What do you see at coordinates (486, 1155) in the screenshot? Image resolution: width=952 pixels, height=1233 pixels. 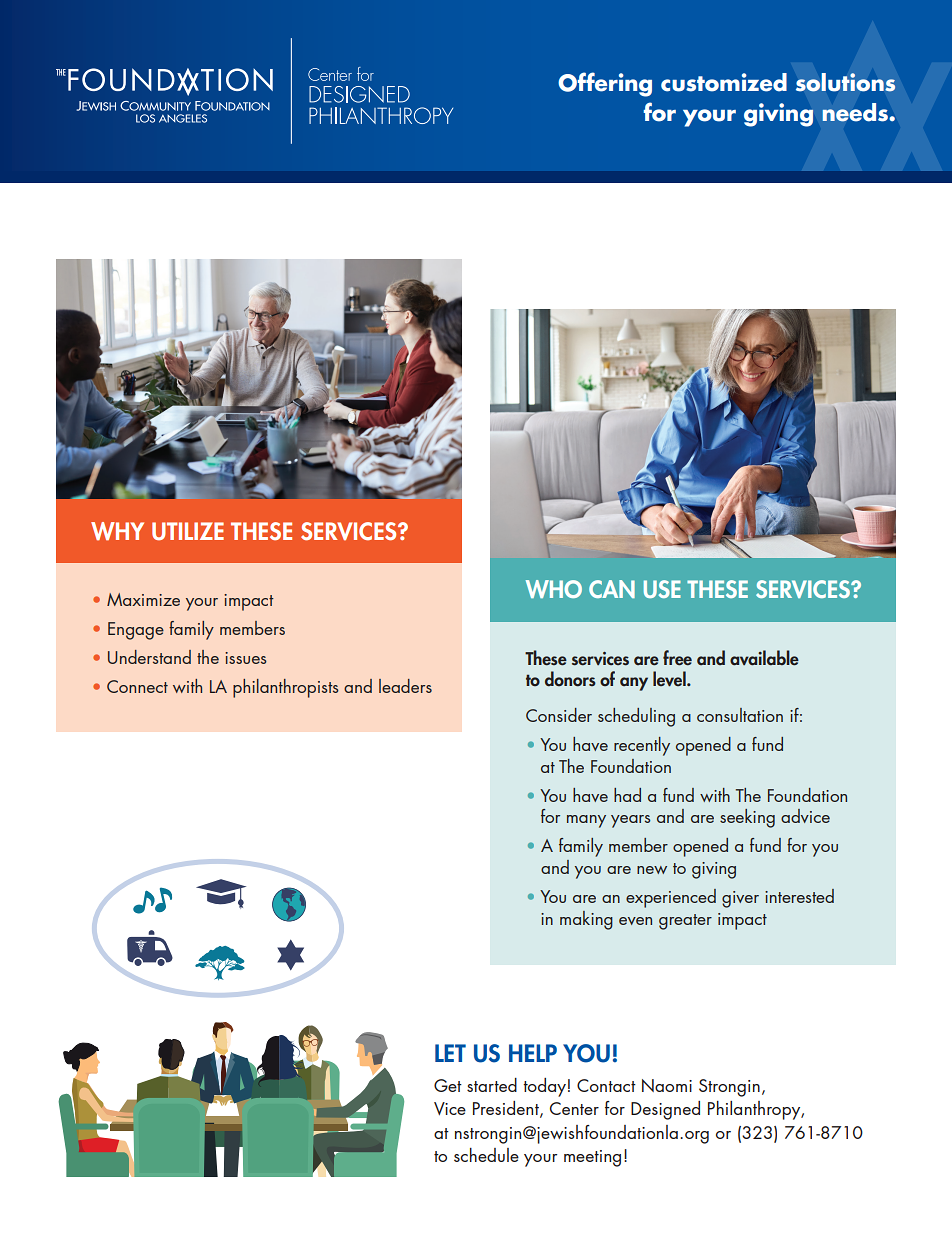 I see `schedule` at bounding box center [486, 1155].
